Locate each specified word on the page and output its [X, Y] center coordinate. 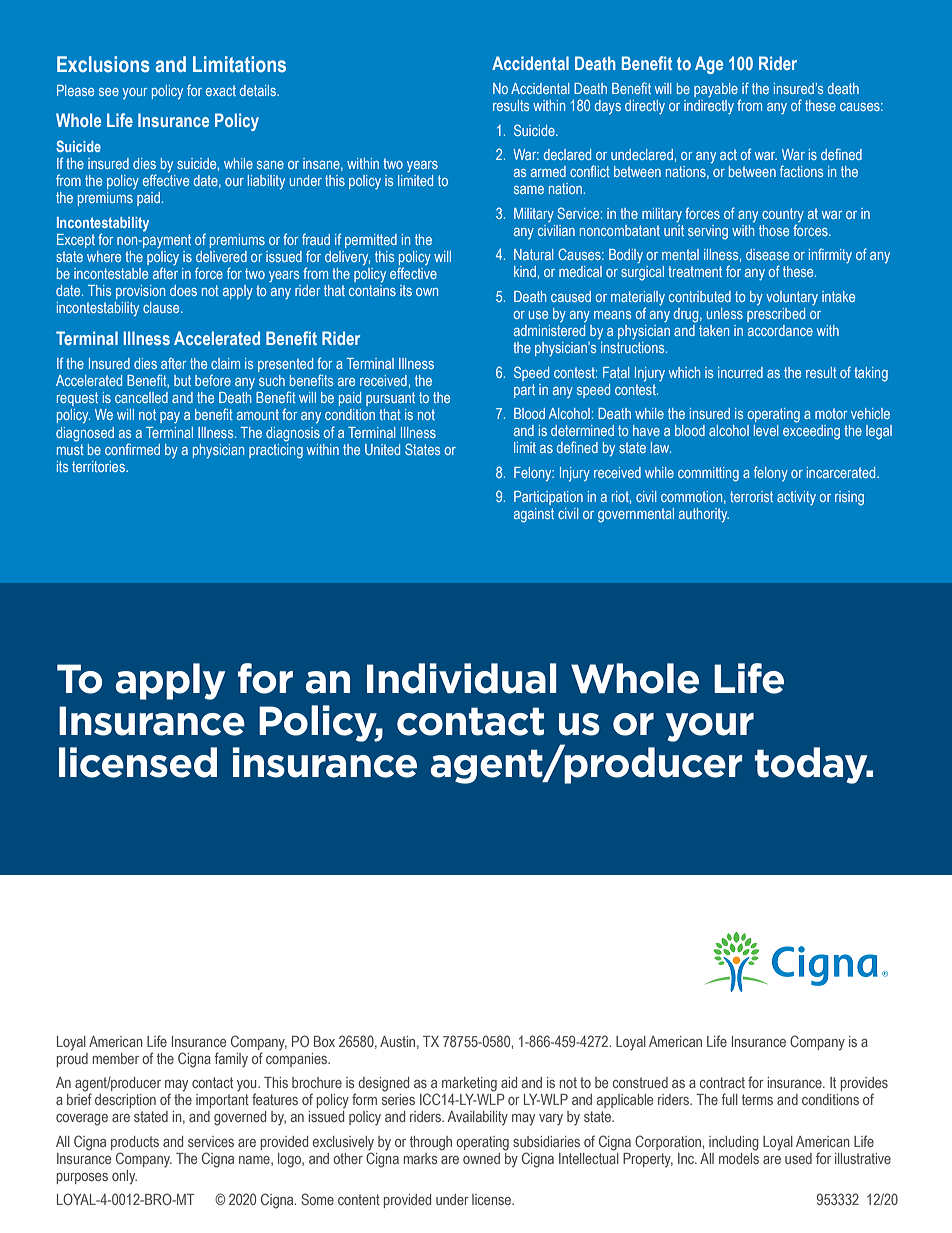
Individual [462, 678]
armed [548, 171]
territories [99, 466]
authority [704, 515]
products [135, 1143]
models [739, 1157]
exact [221, 90]
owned [481, 1158]
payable [716, 90]
